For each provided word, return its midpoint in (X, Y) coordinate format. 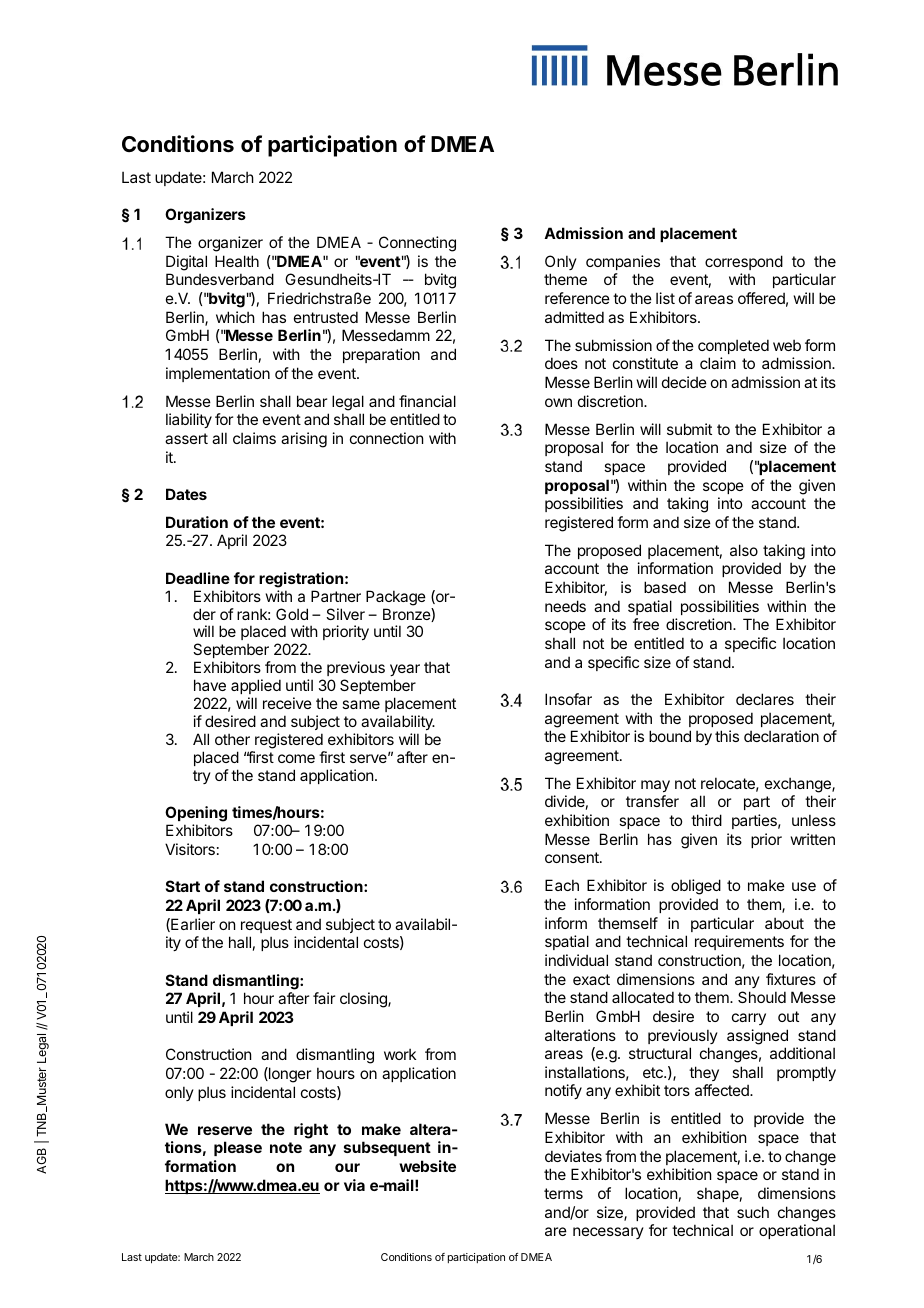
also (744, 550)
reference (577, 298)
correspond (744, 262)
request (266, 926)
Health (237, 261)
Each (562, 885)
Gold (292, 614)
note (286, 1147)
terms (563, 1193)
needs (565, 606)
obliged (696, 887)
